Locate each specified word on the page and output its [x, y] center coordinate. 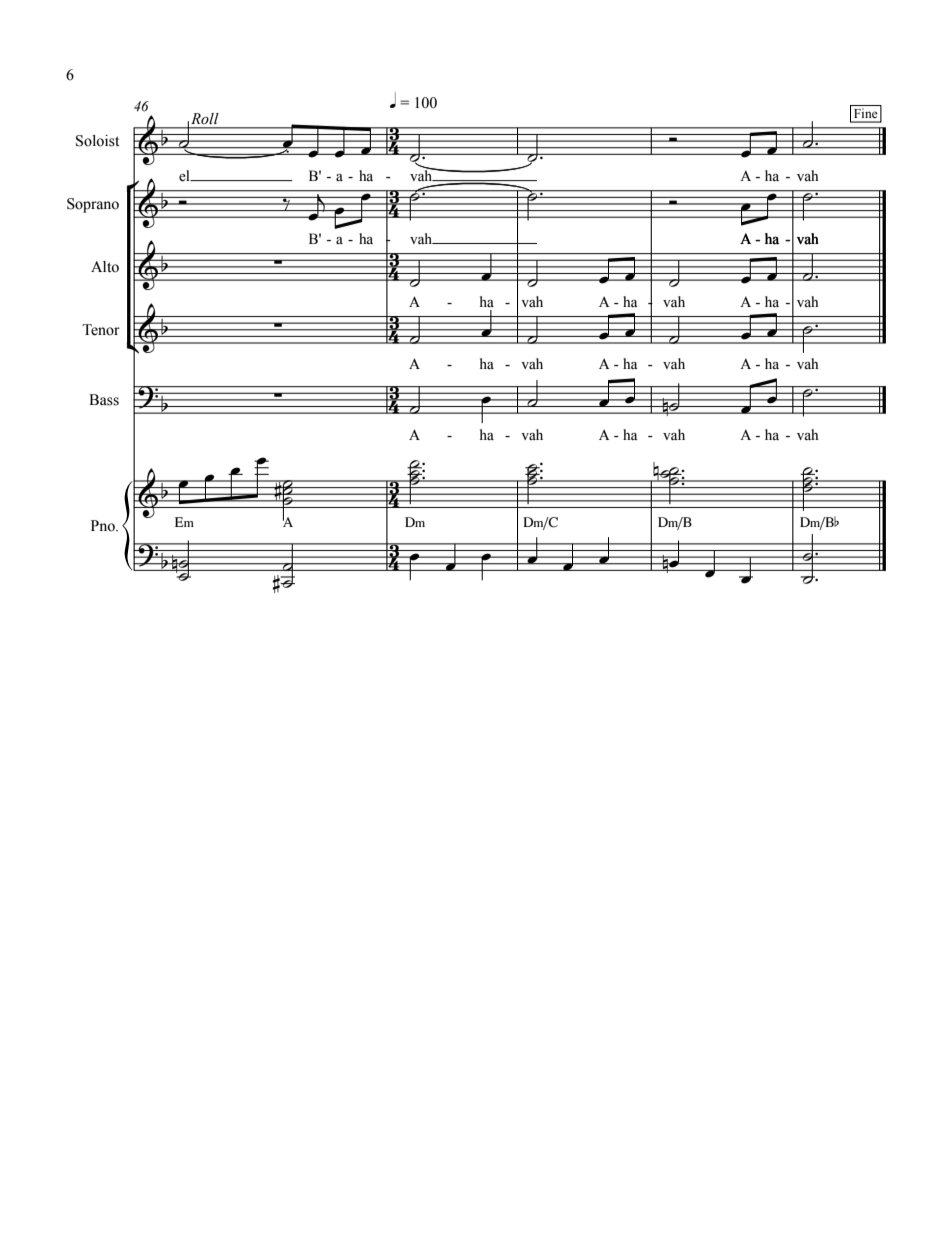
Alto [105, 267]
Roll [205, 119]
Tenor [101, 330]
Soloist [97, 141]
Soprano [93, 205]
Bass [104, 400]
